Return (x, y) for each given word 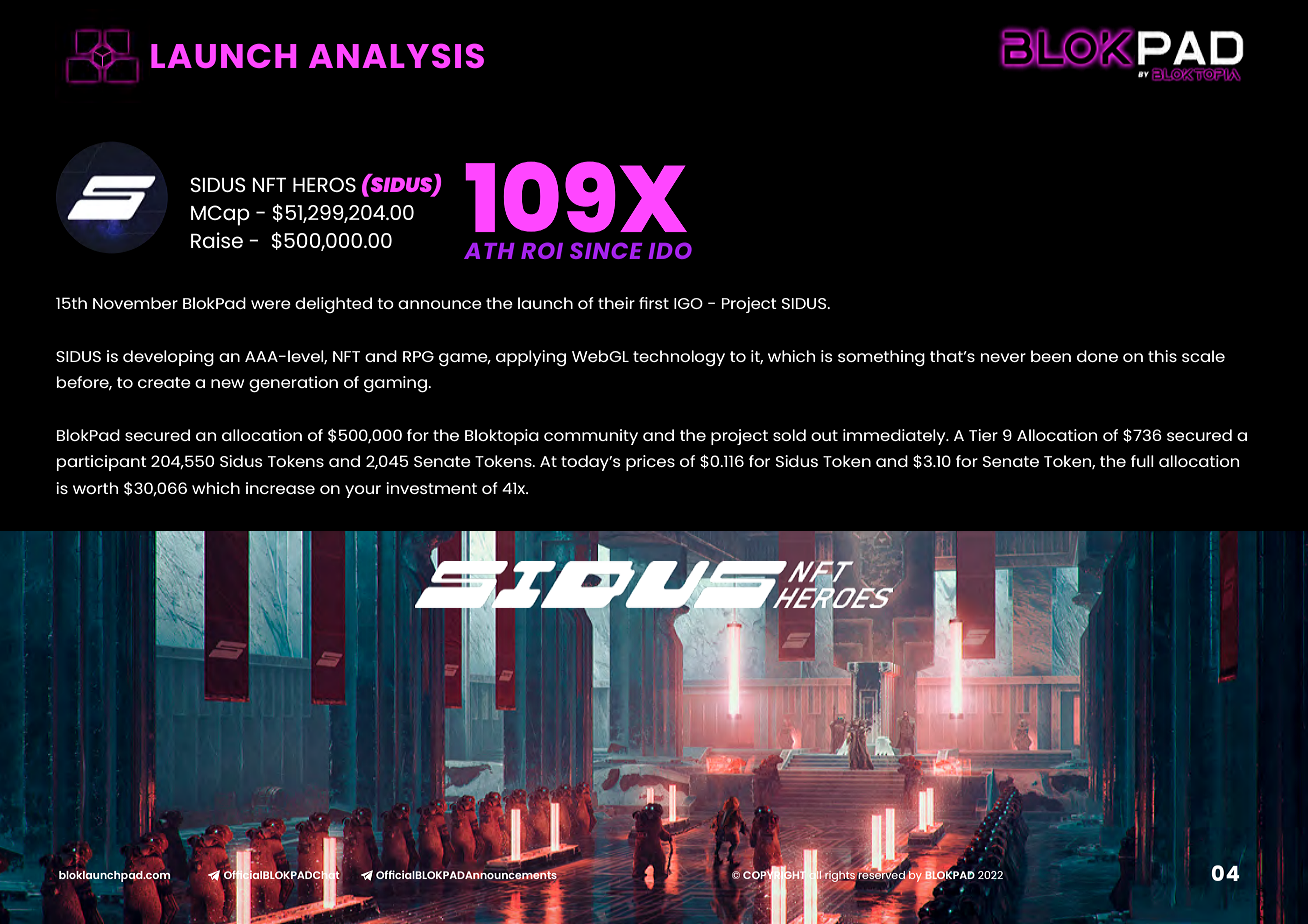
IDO (670, 250)
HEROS (324, 184)
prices (650, 463)
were (271, 304)
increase (280, 488)
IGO (688, 303)
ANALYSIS (396, 55)
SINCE (606, 250)
